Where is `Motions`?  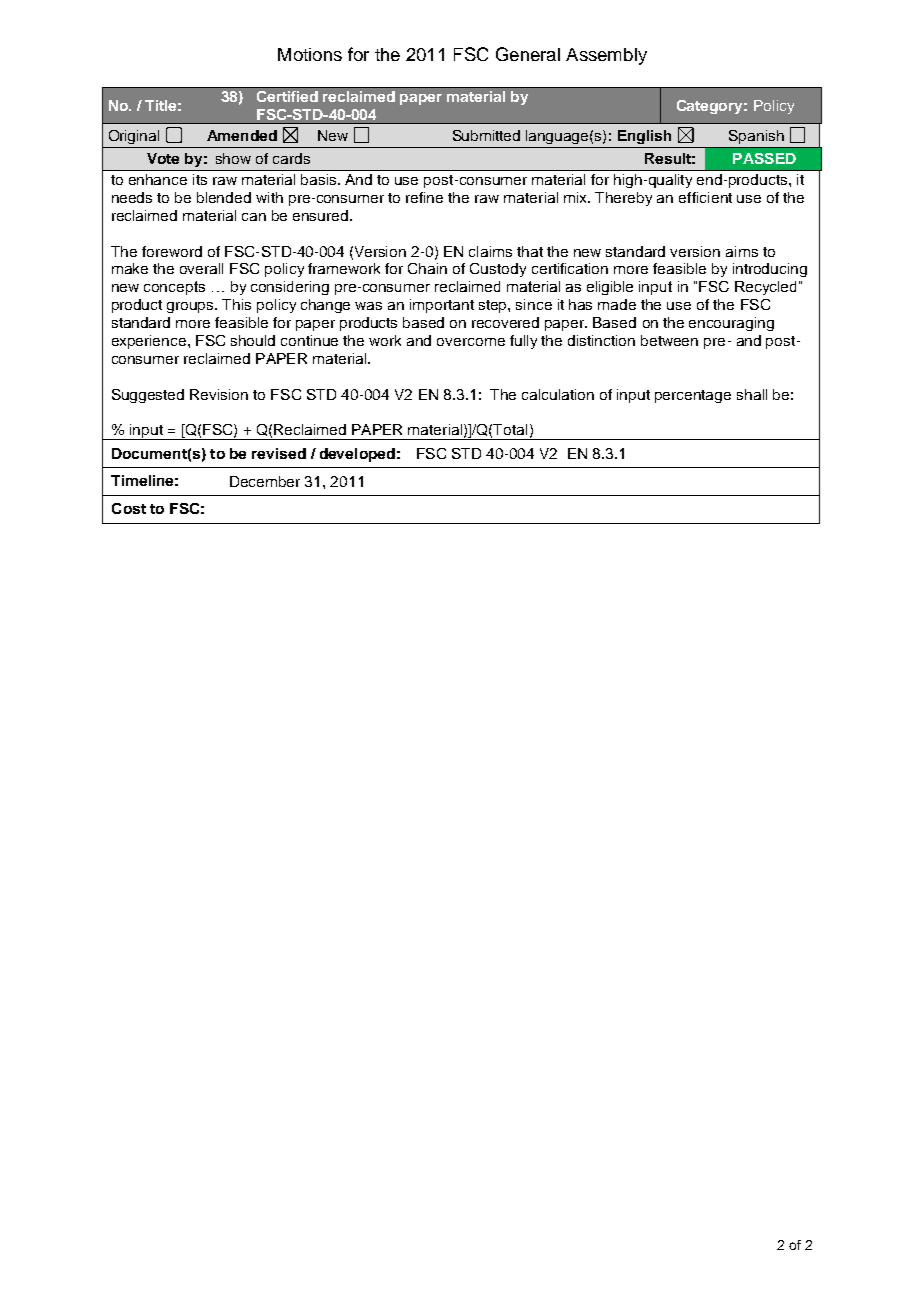 Motions is located at coordinates (310, 54).
